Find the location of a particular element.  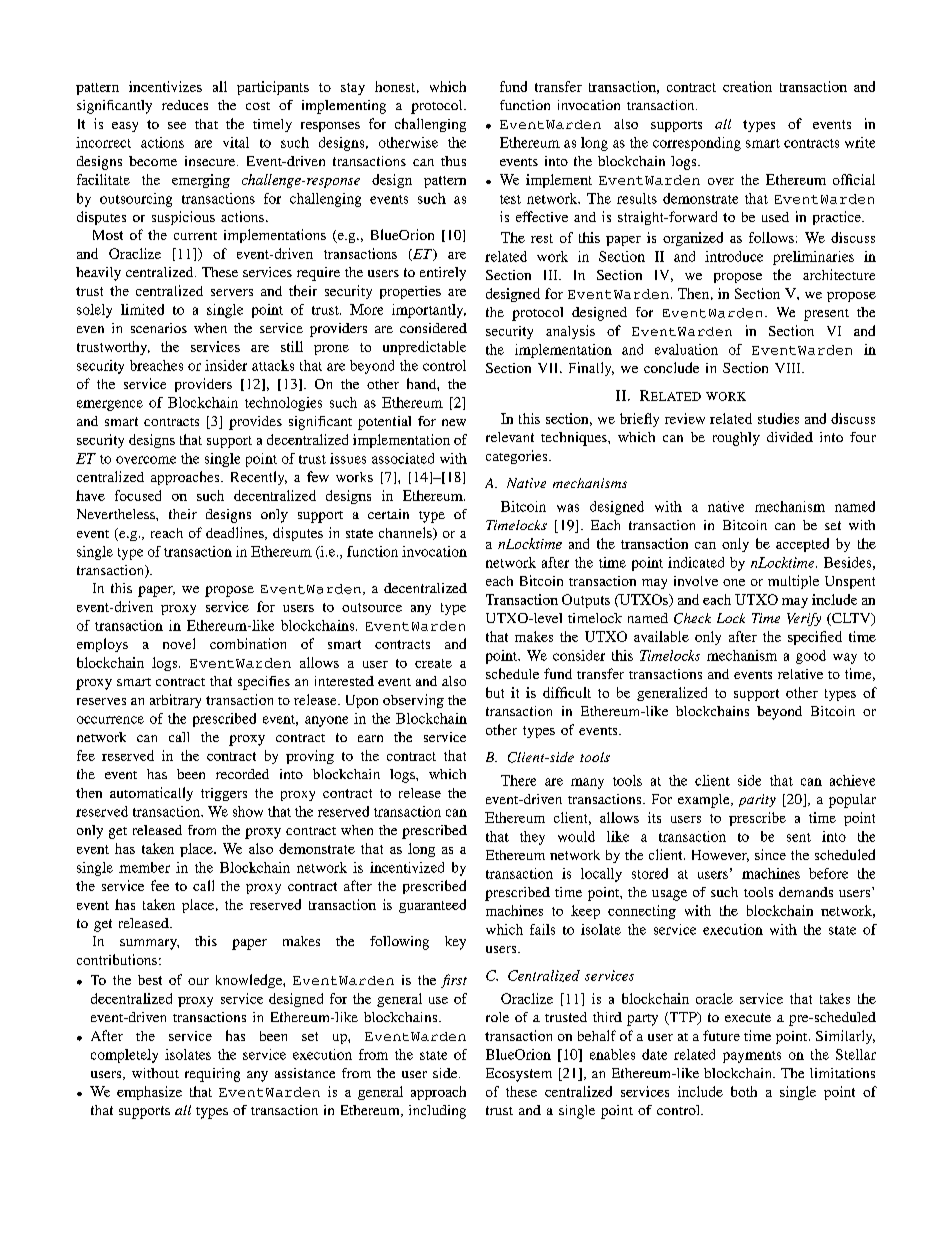

multiple is located at coordinates (793, 582).
